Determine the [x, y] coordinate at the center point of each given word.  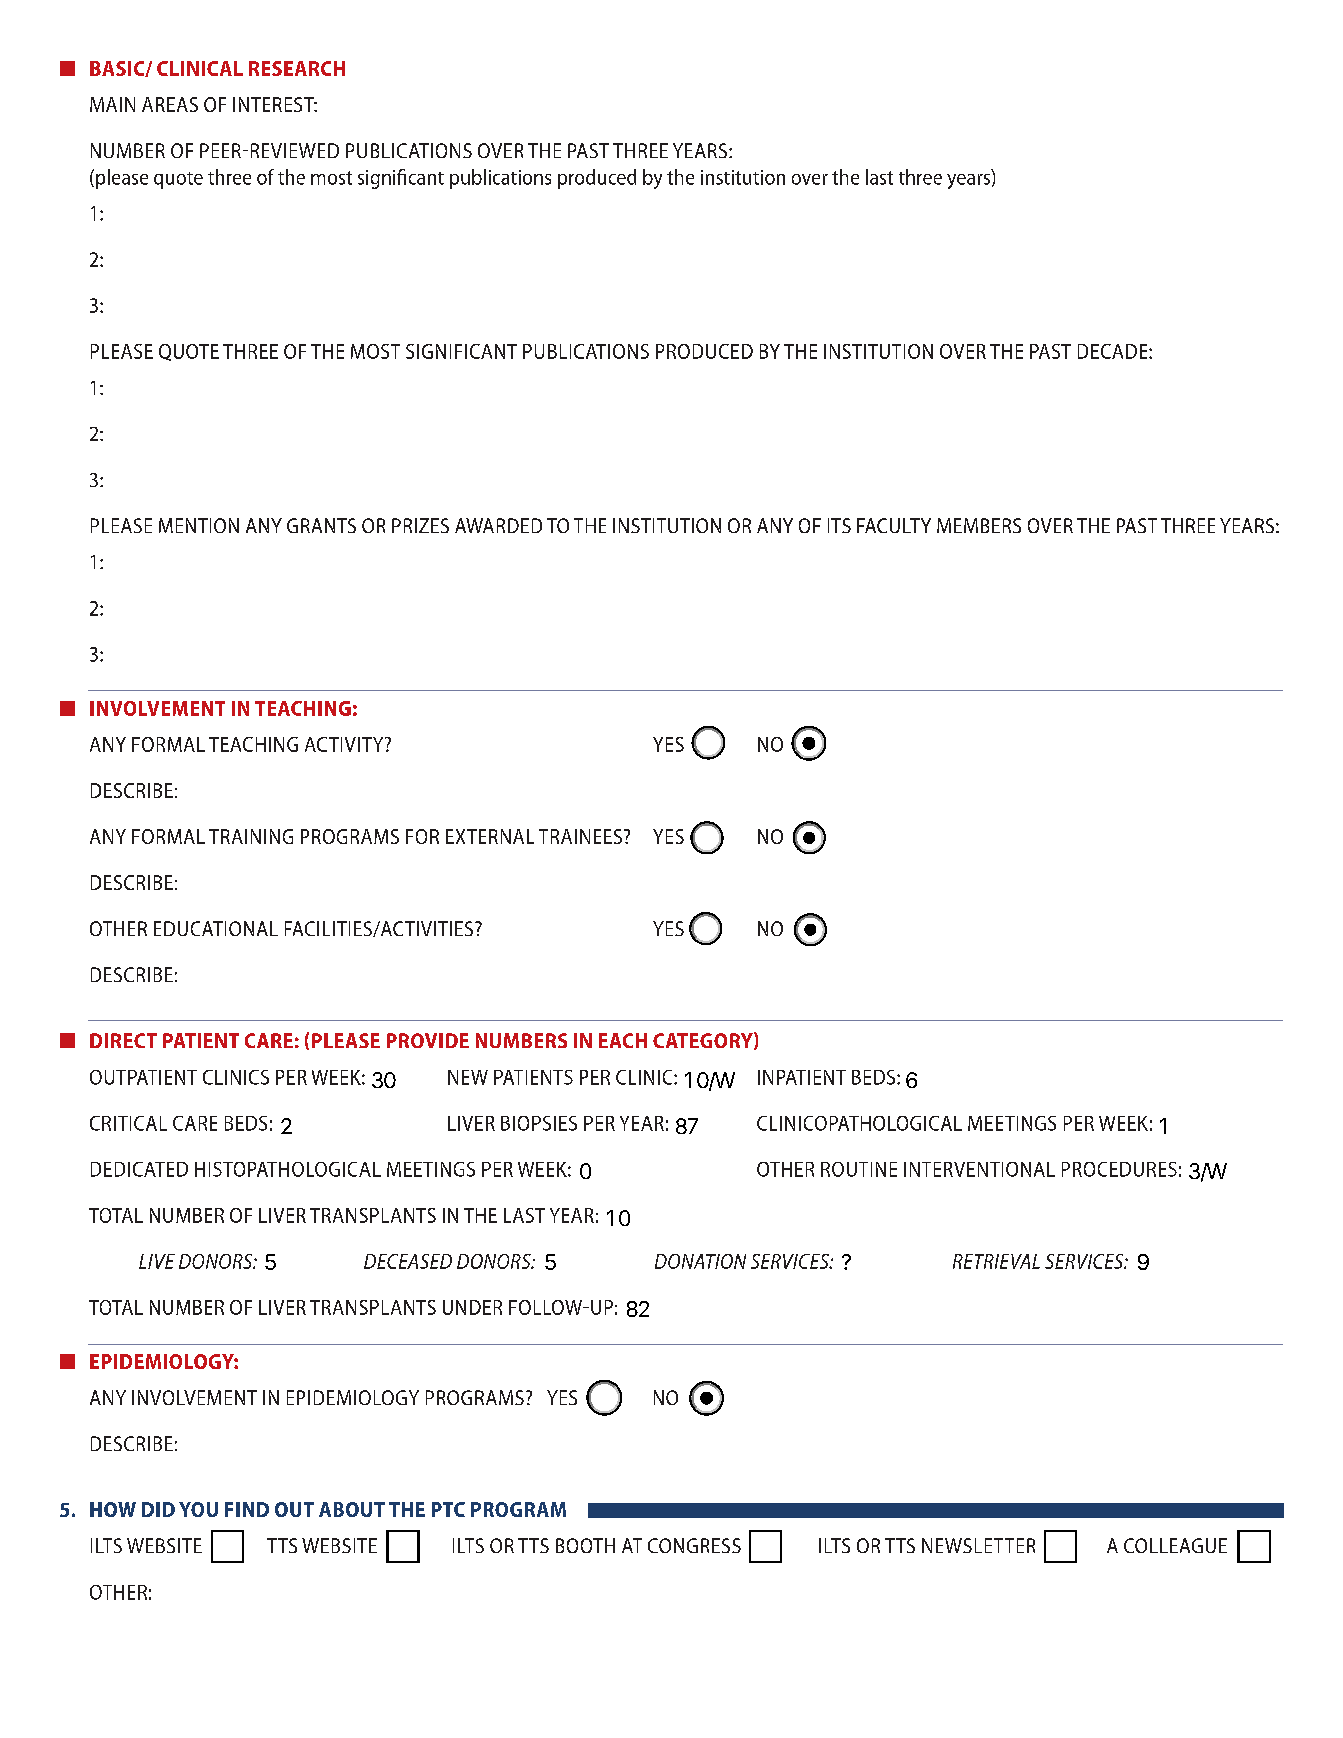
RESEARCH [297, 68]
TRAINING [251, 836]
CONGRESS [694, 1545]
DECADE [1114, 351]
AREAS [170, 104]
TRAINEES [580, 836]
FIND [247, 1509]
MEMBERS [979, 525]
